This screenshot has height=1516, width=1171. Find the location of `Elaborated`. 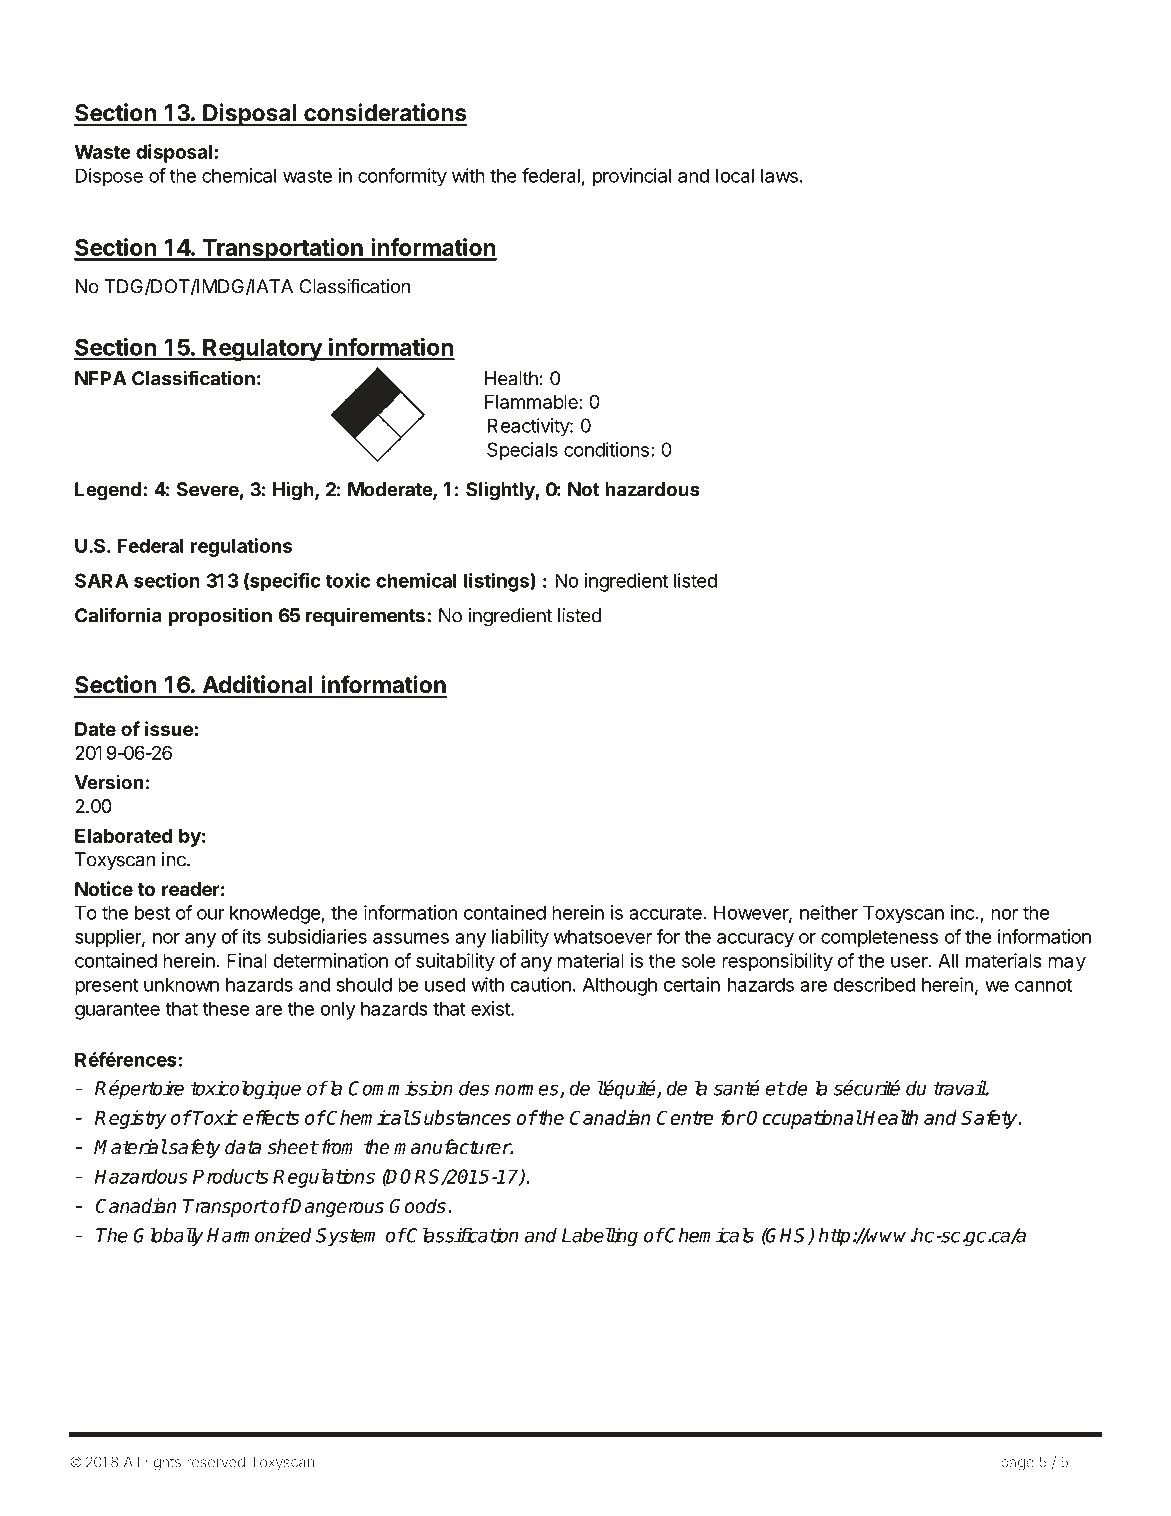

Elaborated is located at coordinates (123, 836).
